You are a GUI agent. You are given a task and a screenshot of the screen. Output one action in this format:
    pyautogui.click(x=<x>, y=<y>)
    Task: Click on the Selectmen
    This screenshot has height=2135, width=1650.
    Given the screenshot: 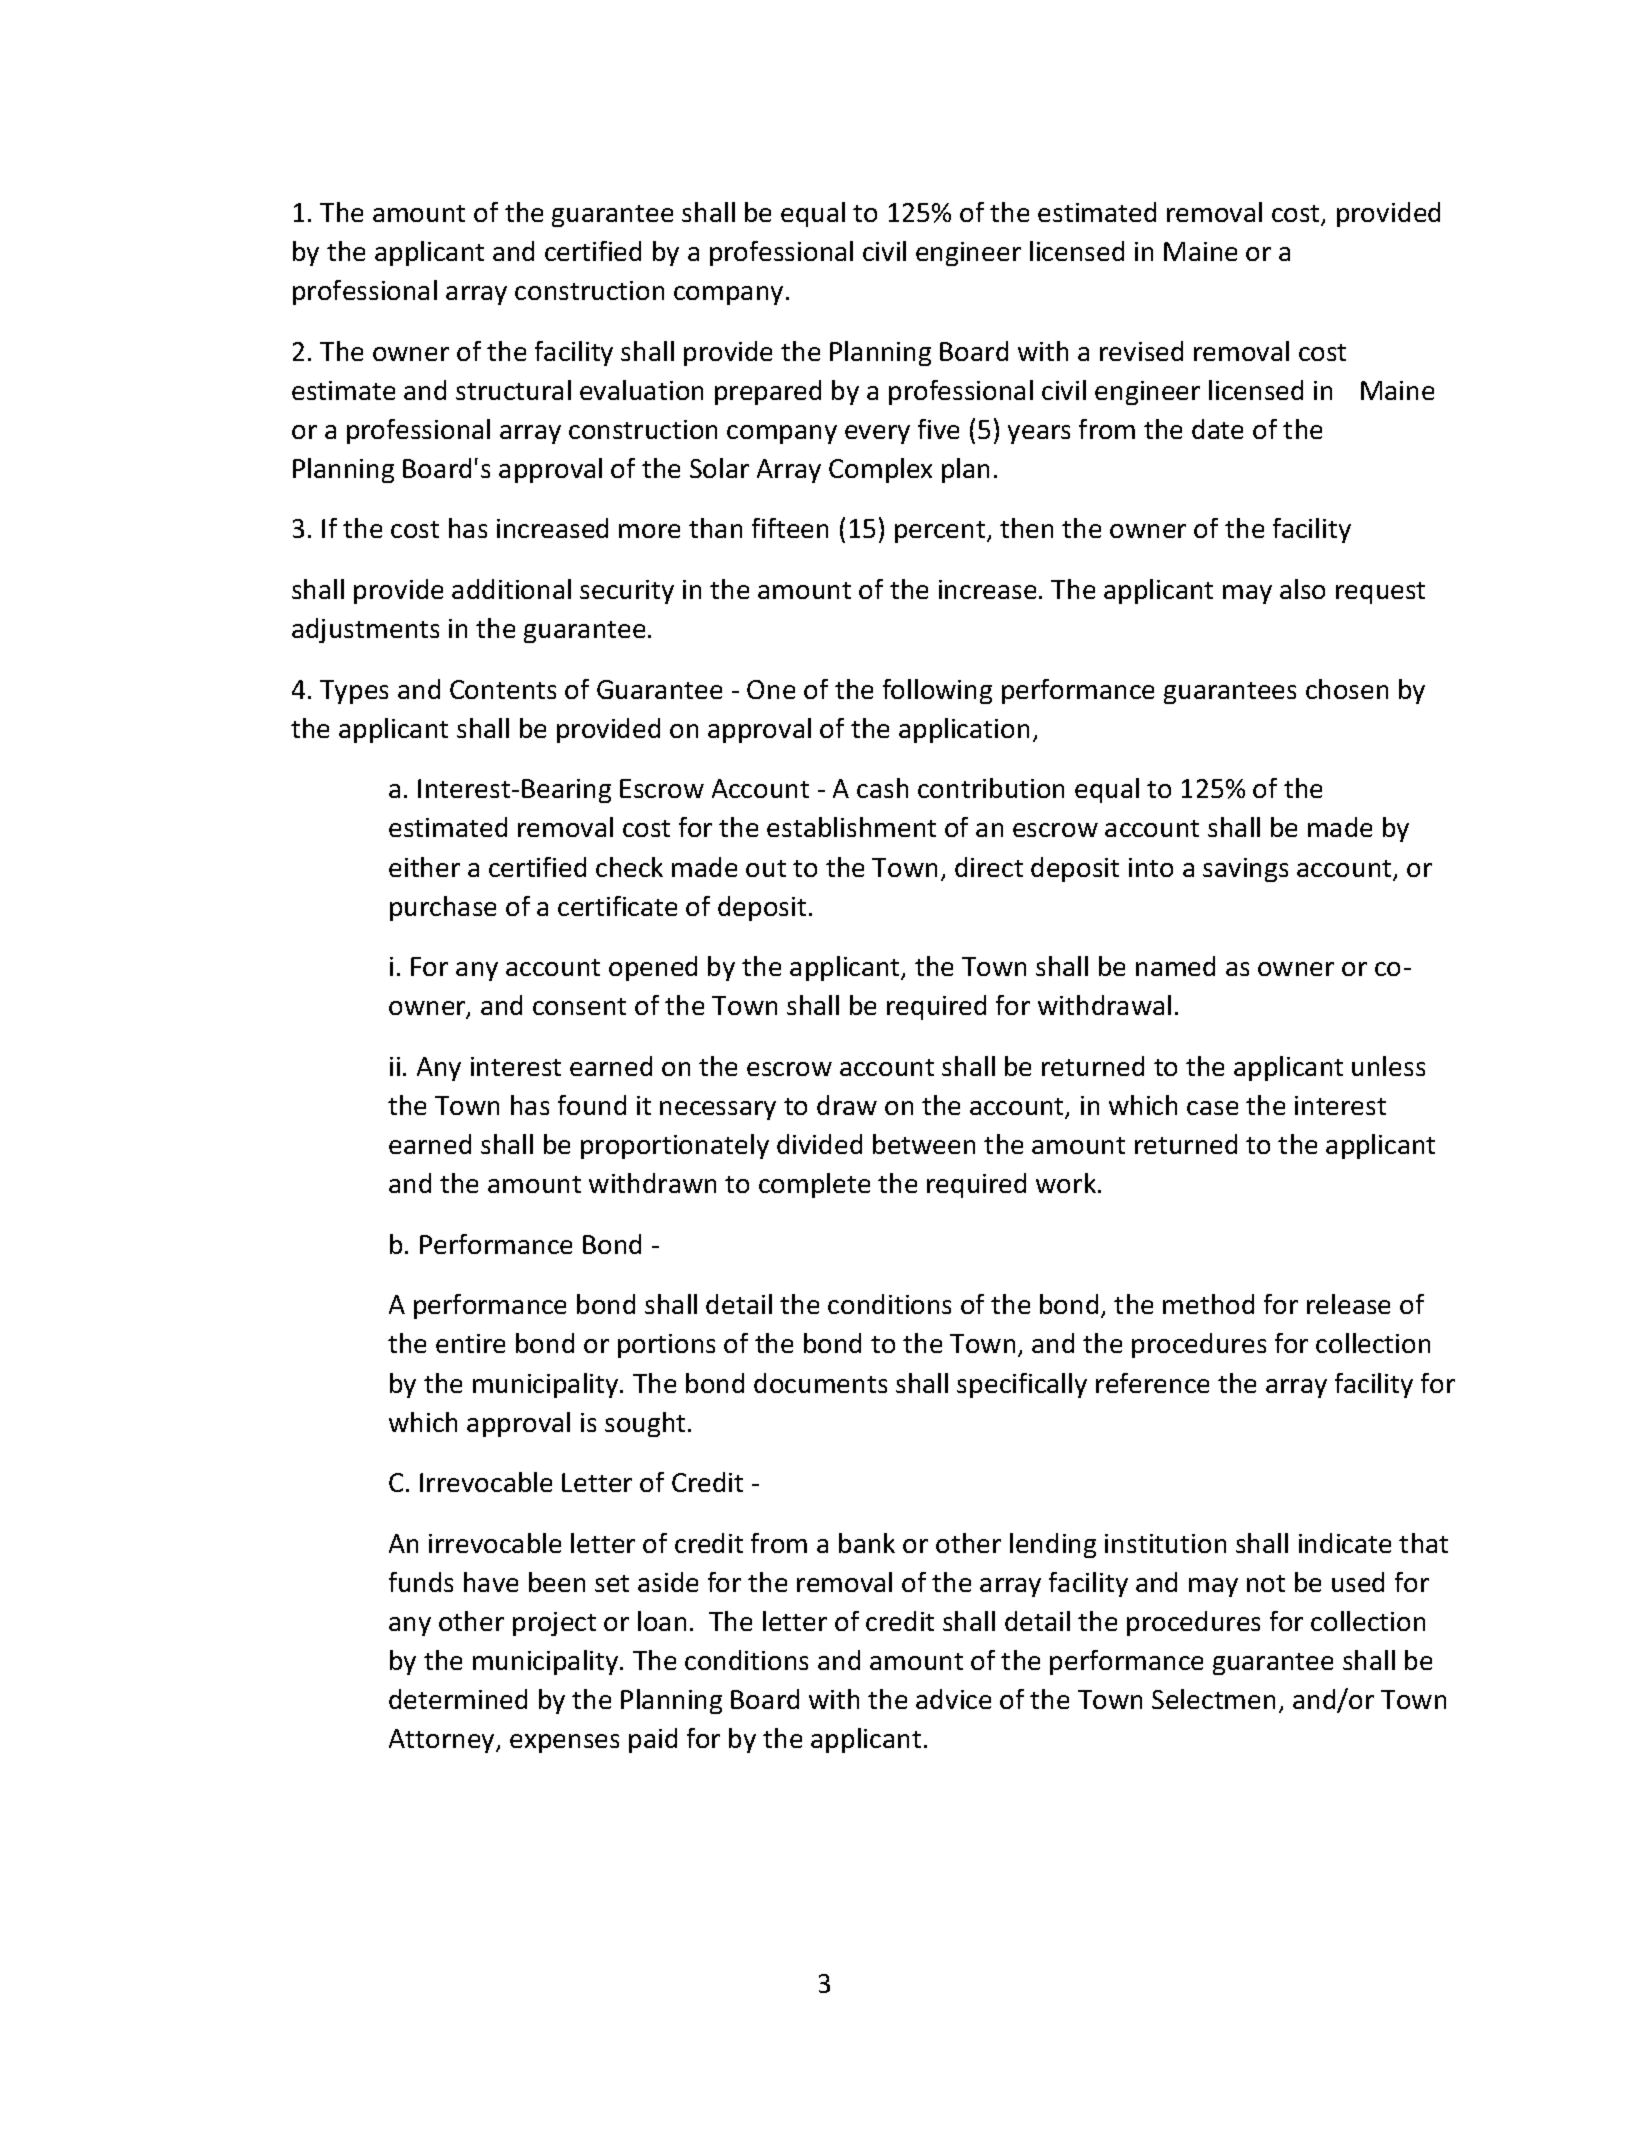 What is the action you would take?
    pyautogui.click(x=1213, y=1699)
